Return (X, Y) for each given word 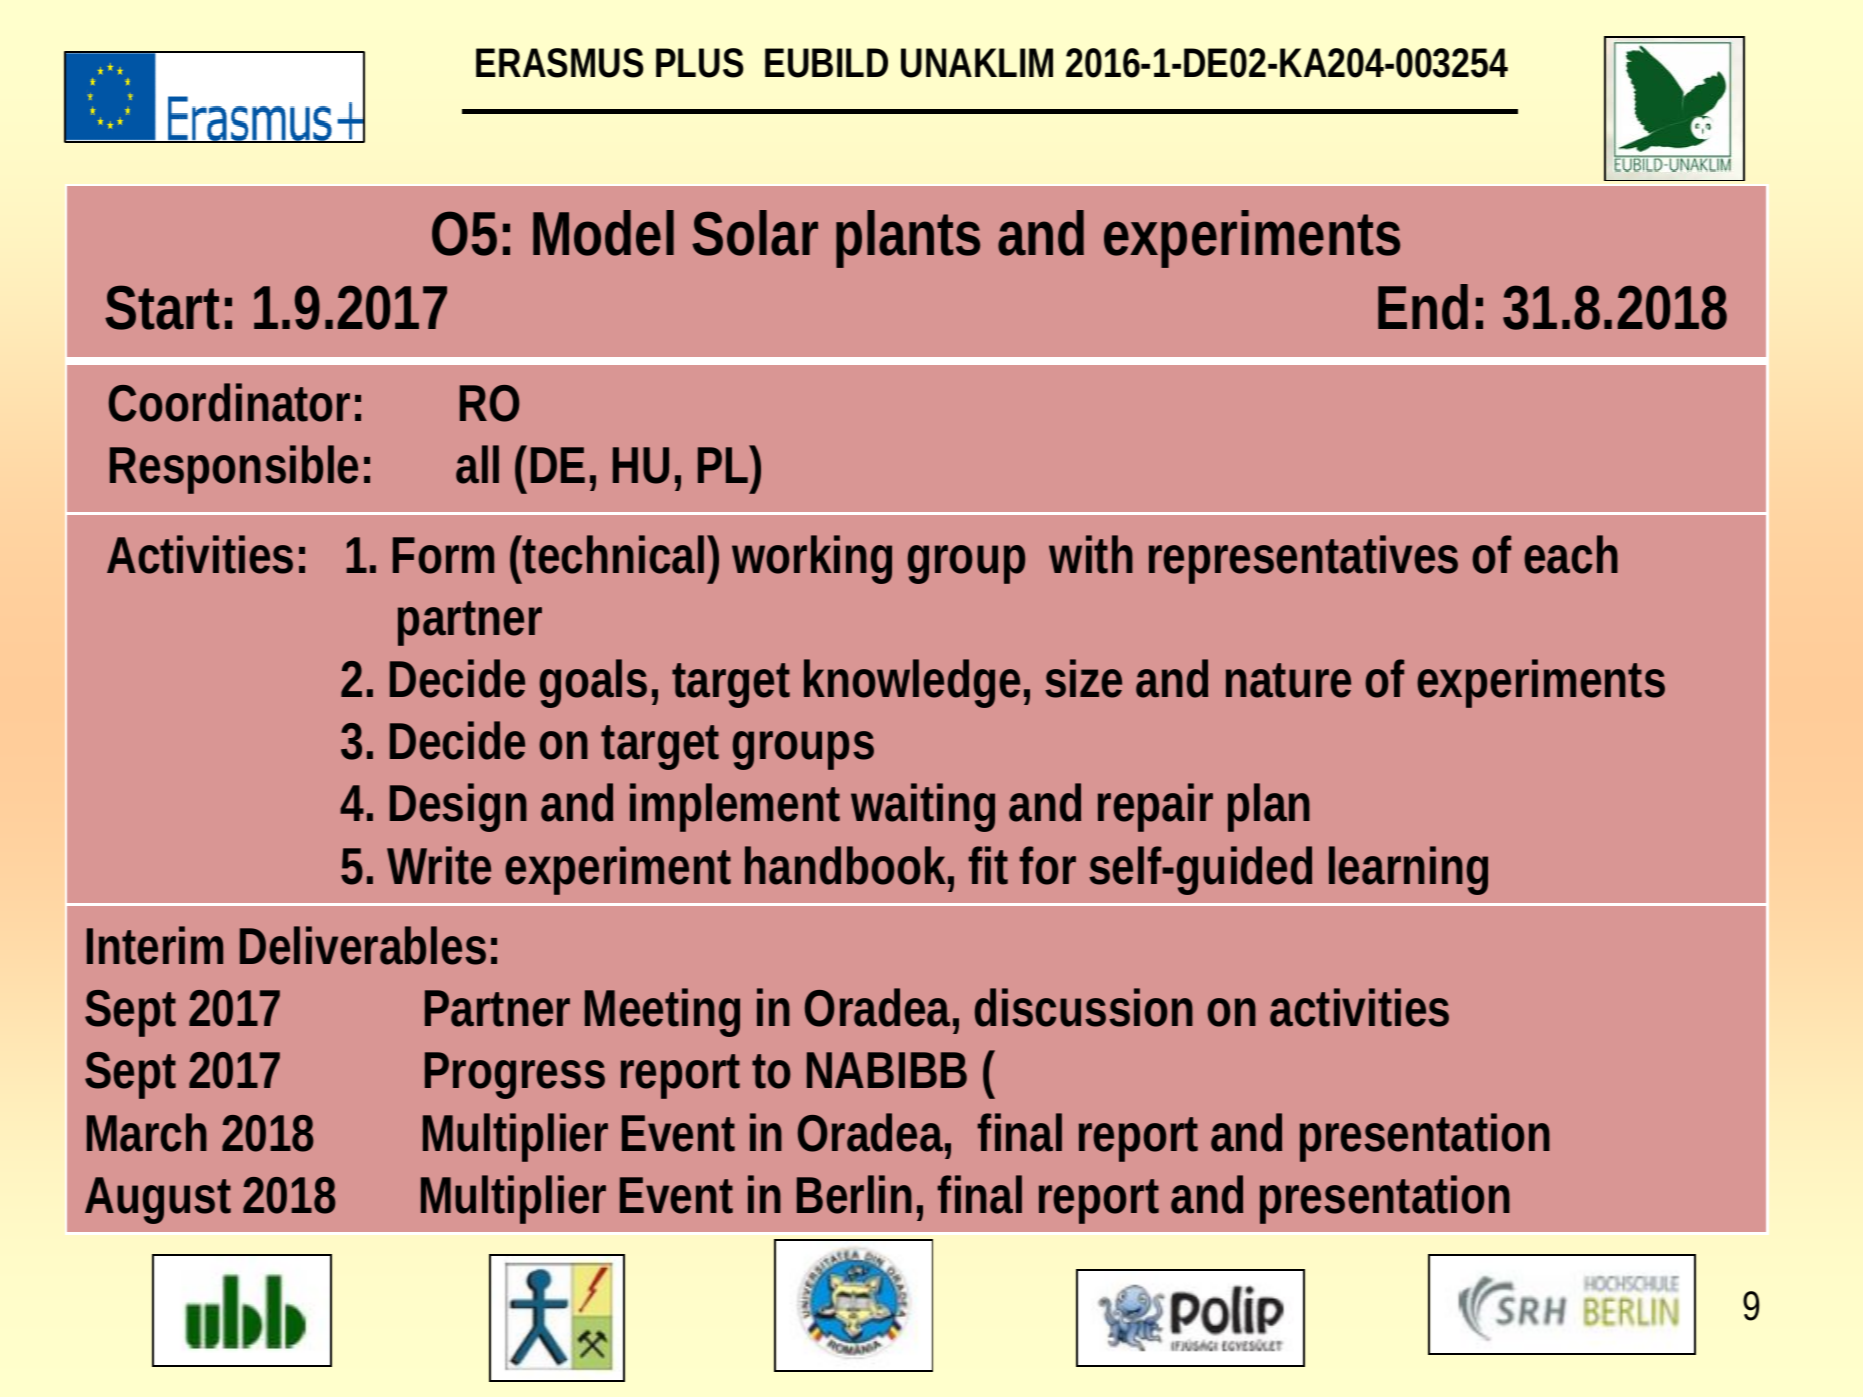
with (1091, 554)
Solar (755, 233)
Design (458, 807)
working (812, 559)
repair (1155, 807)
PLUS (700, 63)
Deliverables (363, 945)
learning (1408, 870)
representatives (1303, 559)
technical (613, 554)
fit (988, 865)
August (158, 1200)
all (477, 464)
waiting (923, 807)
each (1571, 554)
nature (1288, 680)
